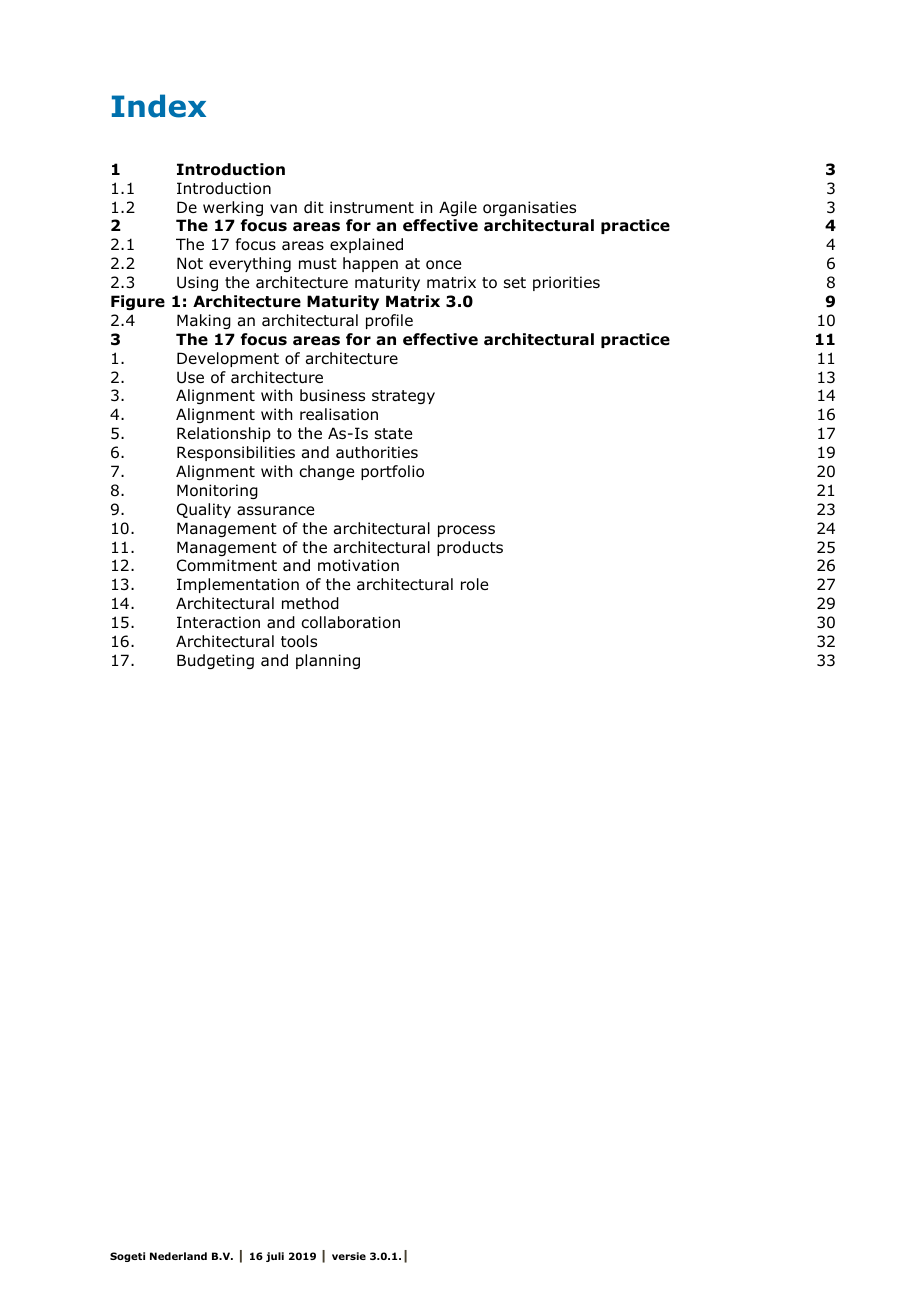 Image resolution: width=924 pixels, height=1308 pixels. What do you see at coordinates (515, 282) in the document?
I see `set` at bounding box center [515, 282].
